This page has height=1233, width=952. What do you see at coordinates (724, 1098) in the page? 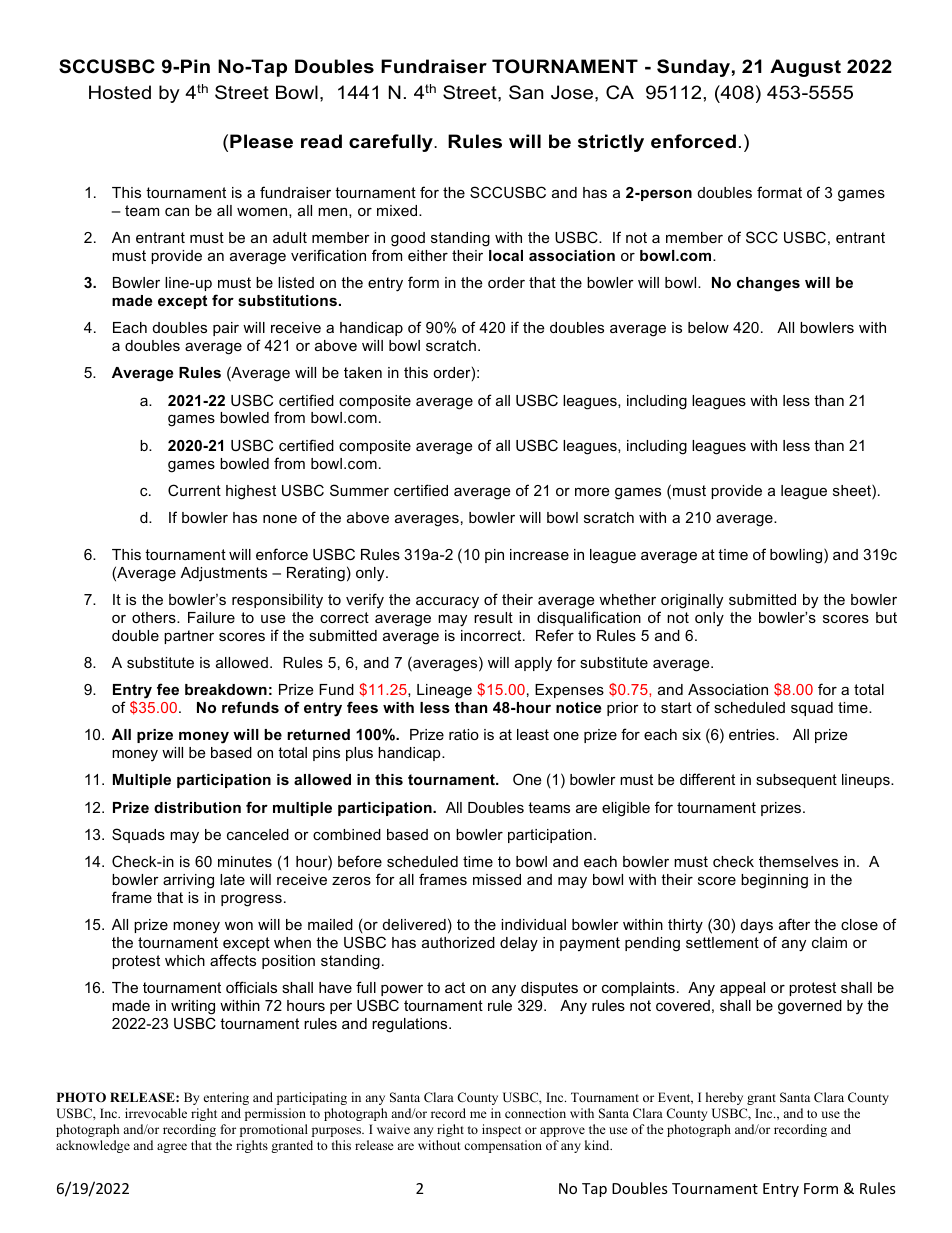
I see `hereby` at bounding box center [724, 1098].
